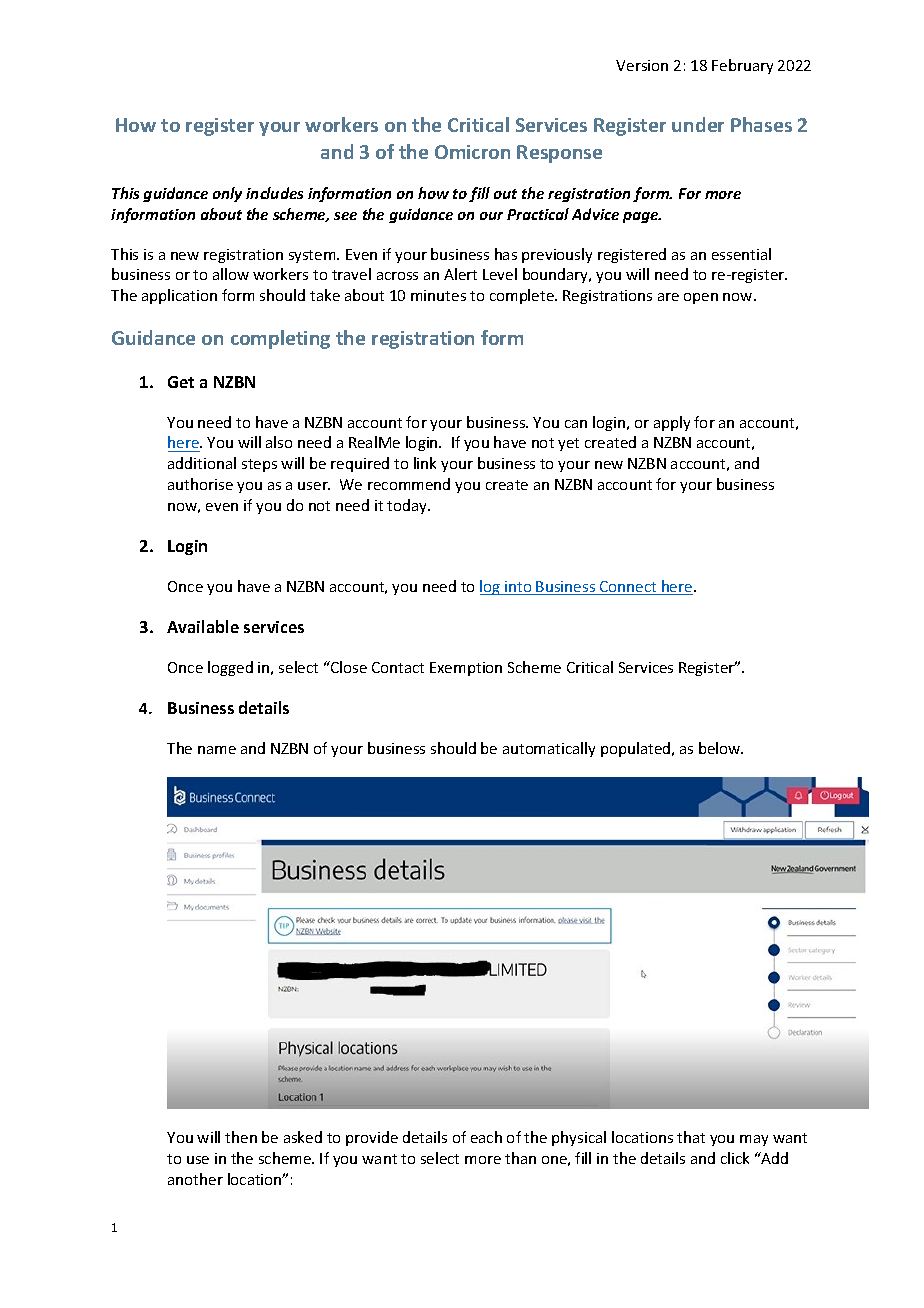 The height and width of the document is (1308, 924). I want to click on Exemption, so click(466, 669).
